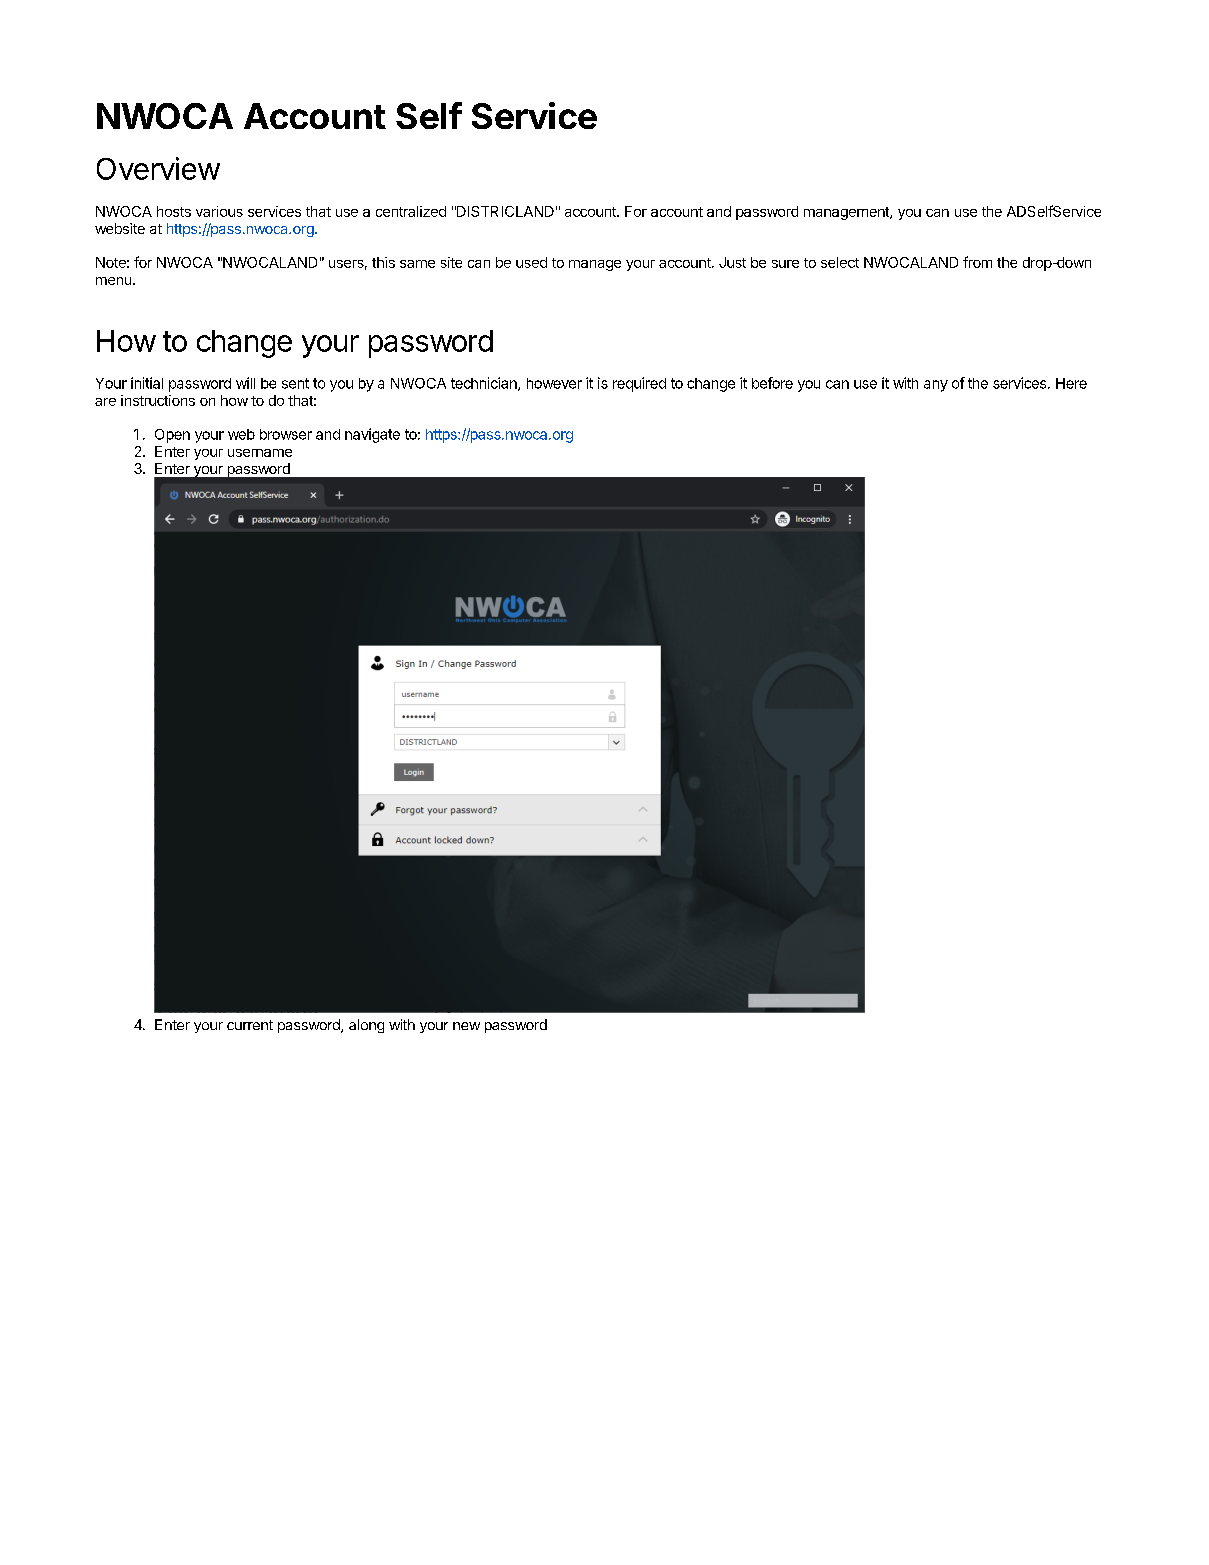 The height and width of the page is (1565, 1209). What do you see at coordinates (554, 383) in the page?
I see `however` at bounding box center [554, 383].
